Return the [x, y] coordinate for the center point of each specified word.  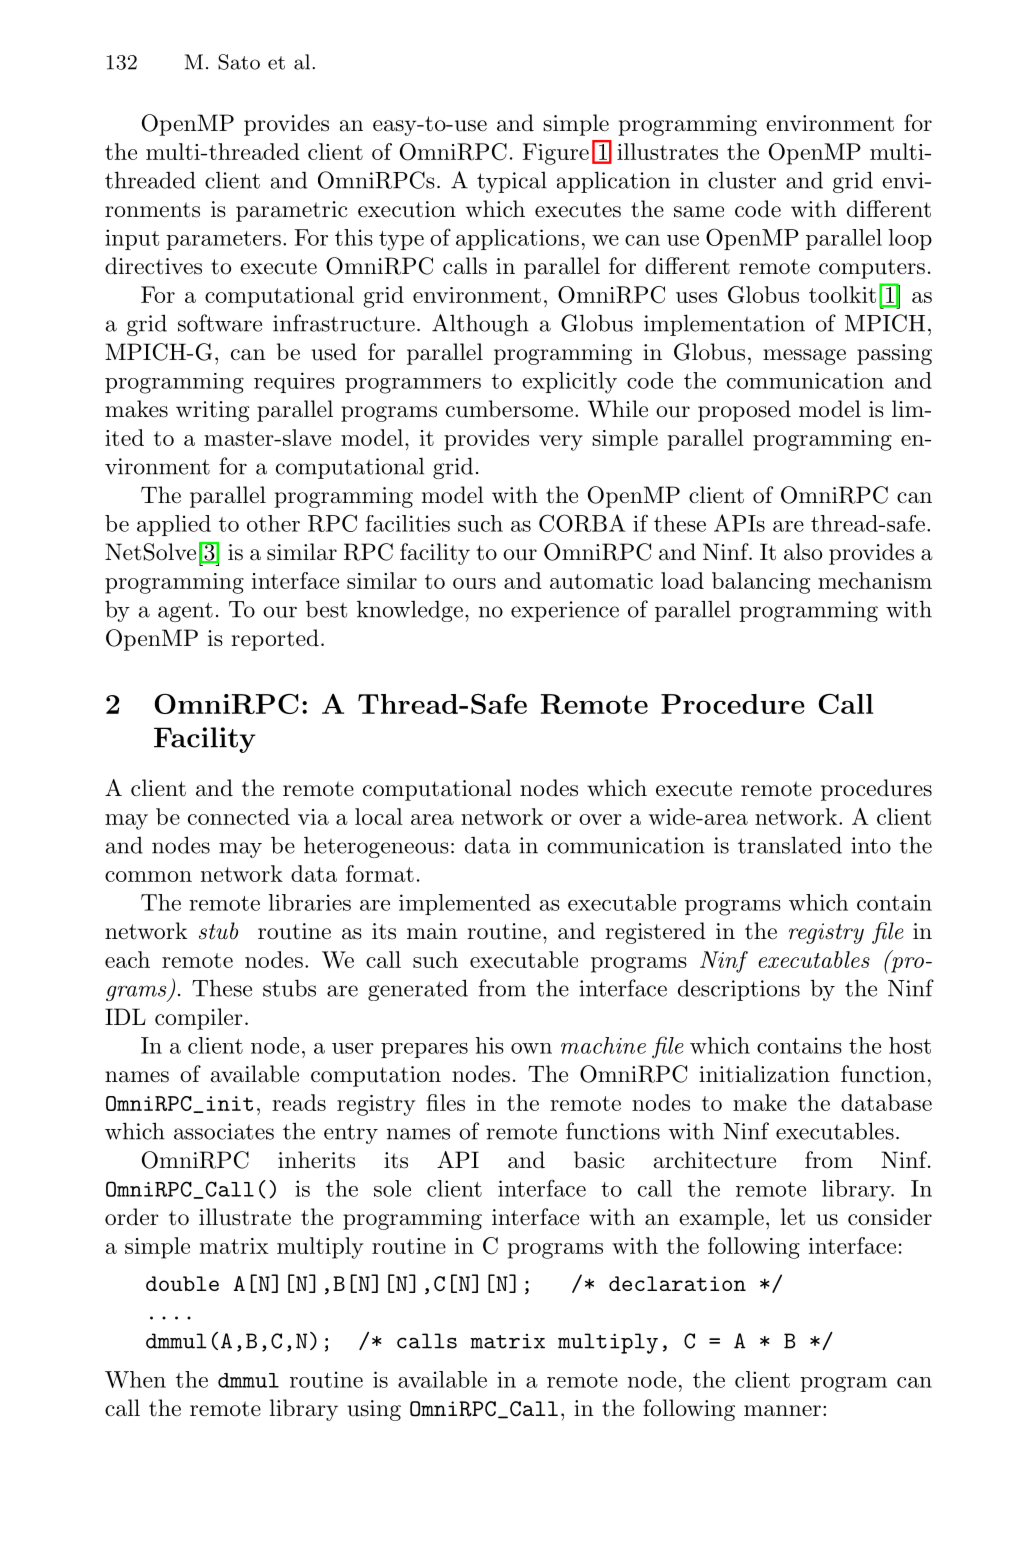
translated [790, 845]
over [600, 819]
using [374, 1410]
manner [782, 1411]
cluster [742, 180]
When [135, 1379]
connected [239, 816]
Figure [556, 154]
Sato [239, 62]
